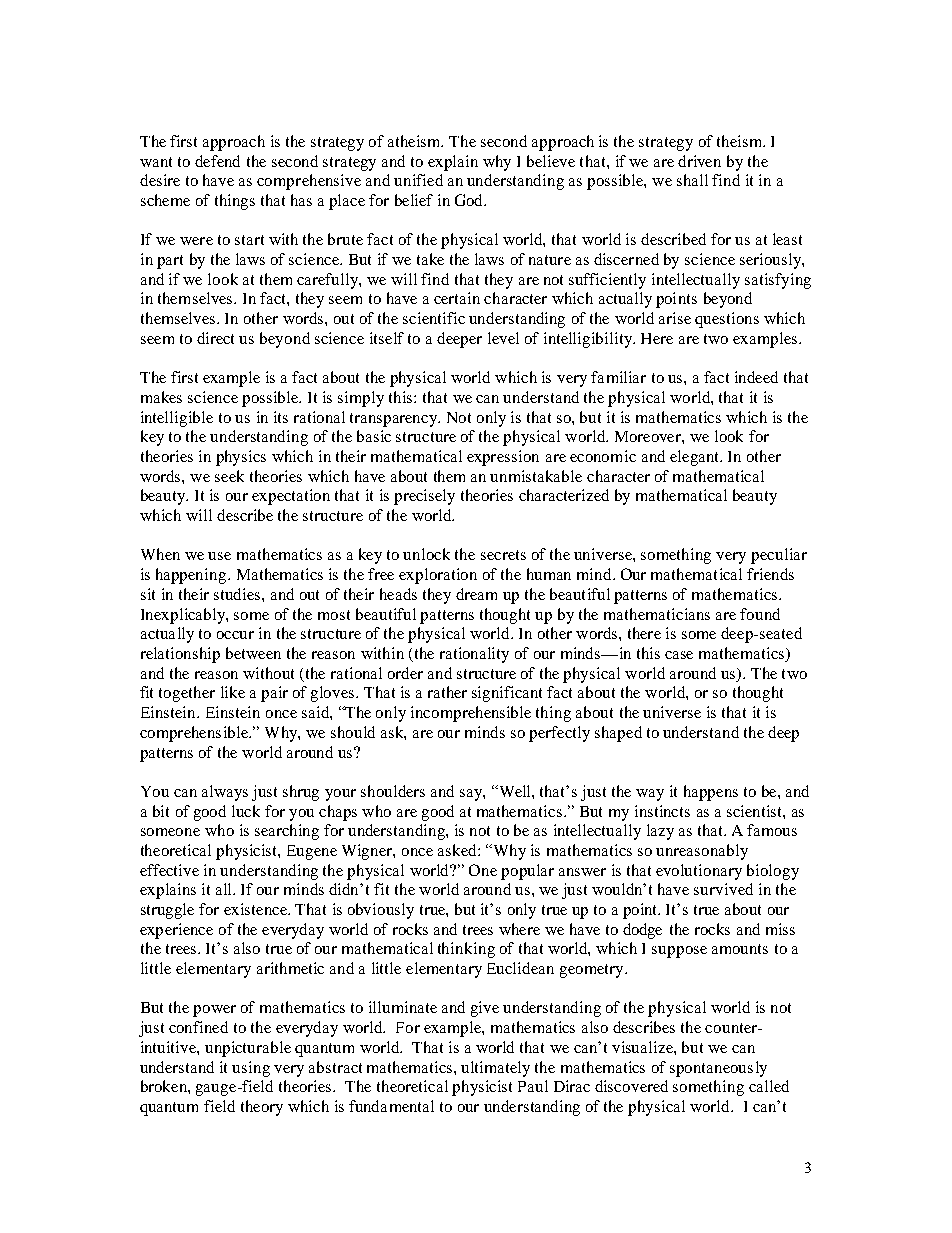 This screenshot has height=1233, width=952. What do you see at coordinates (476, 594) in the screenshot?
I see `dream` at bounding box center [476, 594].
